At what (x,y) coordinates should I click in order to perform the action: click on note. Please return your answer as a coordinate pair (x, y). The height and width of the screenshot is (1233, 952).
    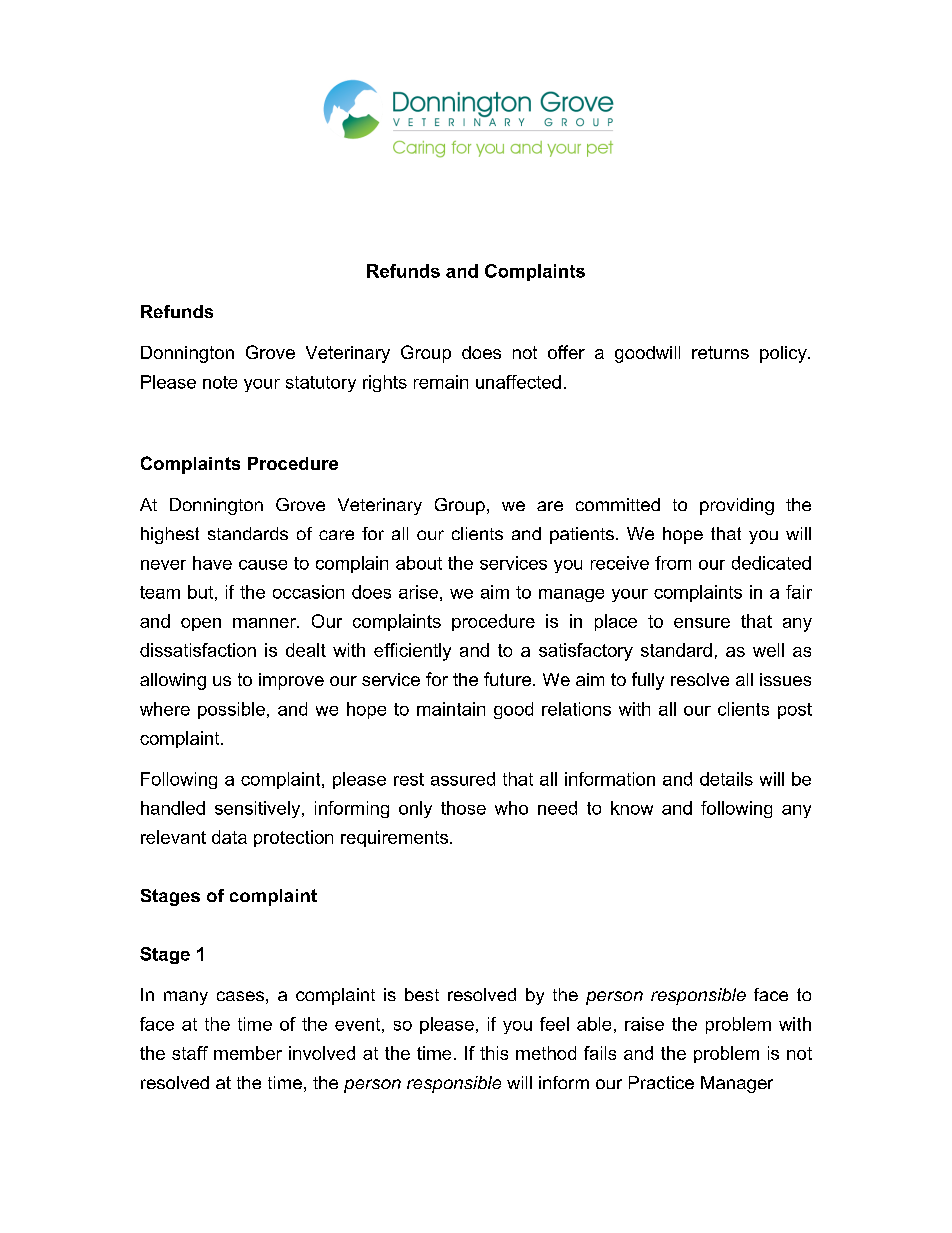
    Looking at the image, I should click on (220, 382).
